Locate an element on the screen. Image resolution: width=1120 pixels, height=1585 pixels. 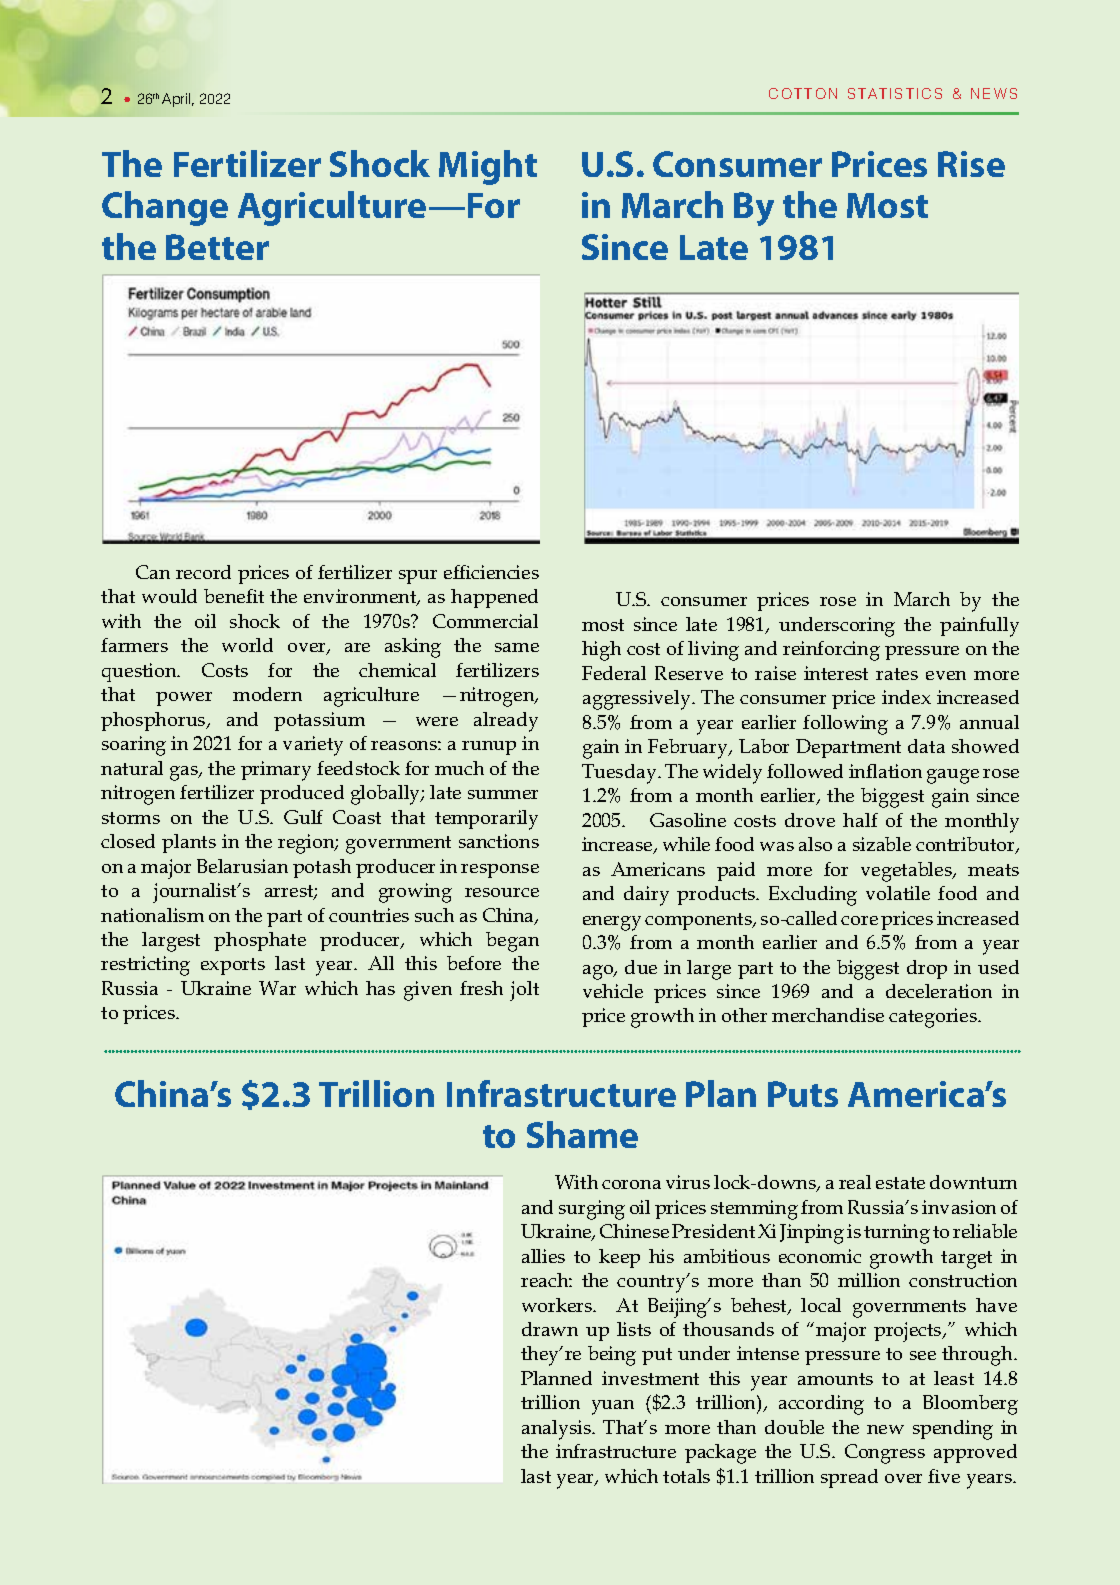
Belarusian is located at coordinates (242, 866).
